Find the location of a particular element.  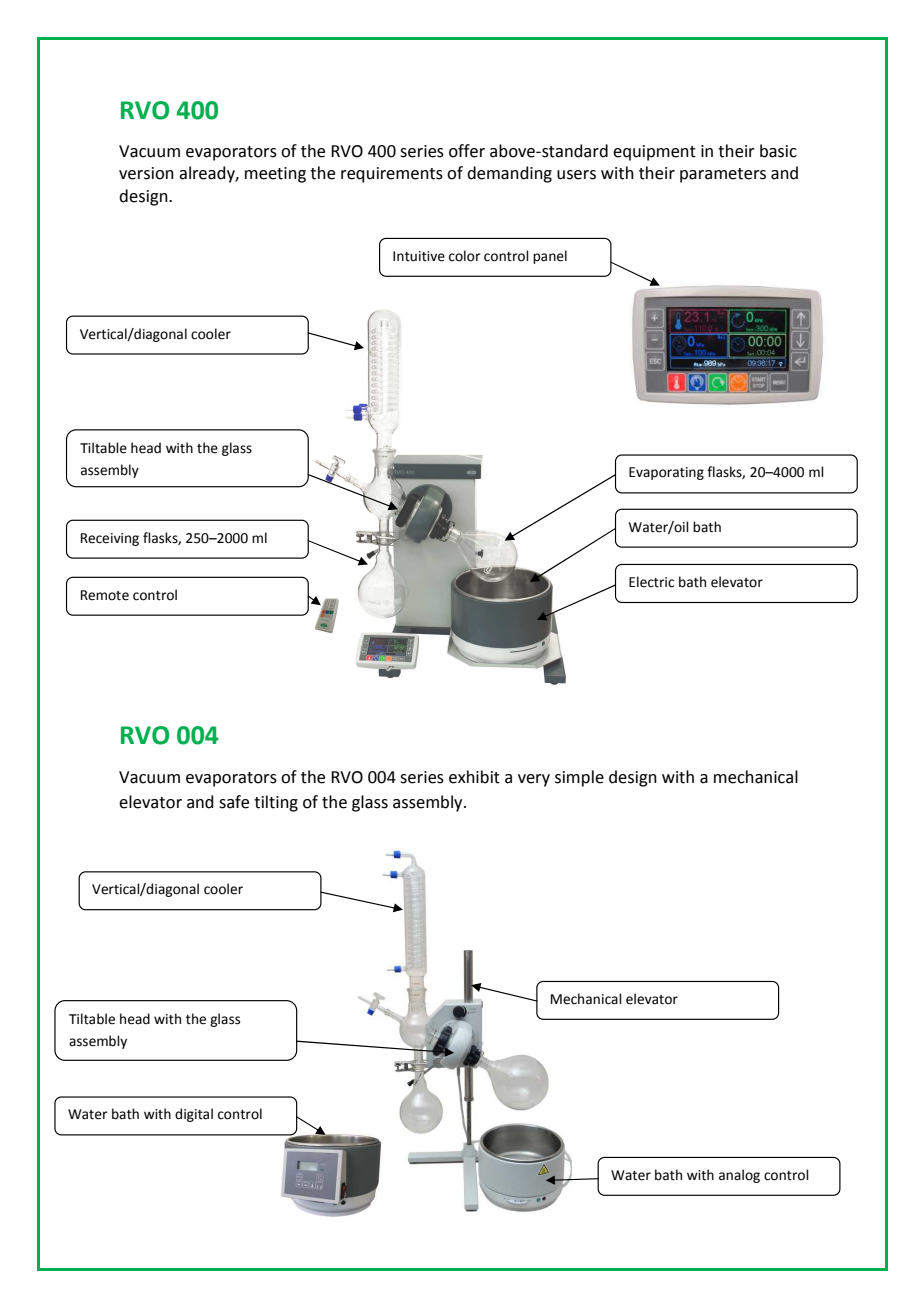

very is located at coordinates (534, 780).
